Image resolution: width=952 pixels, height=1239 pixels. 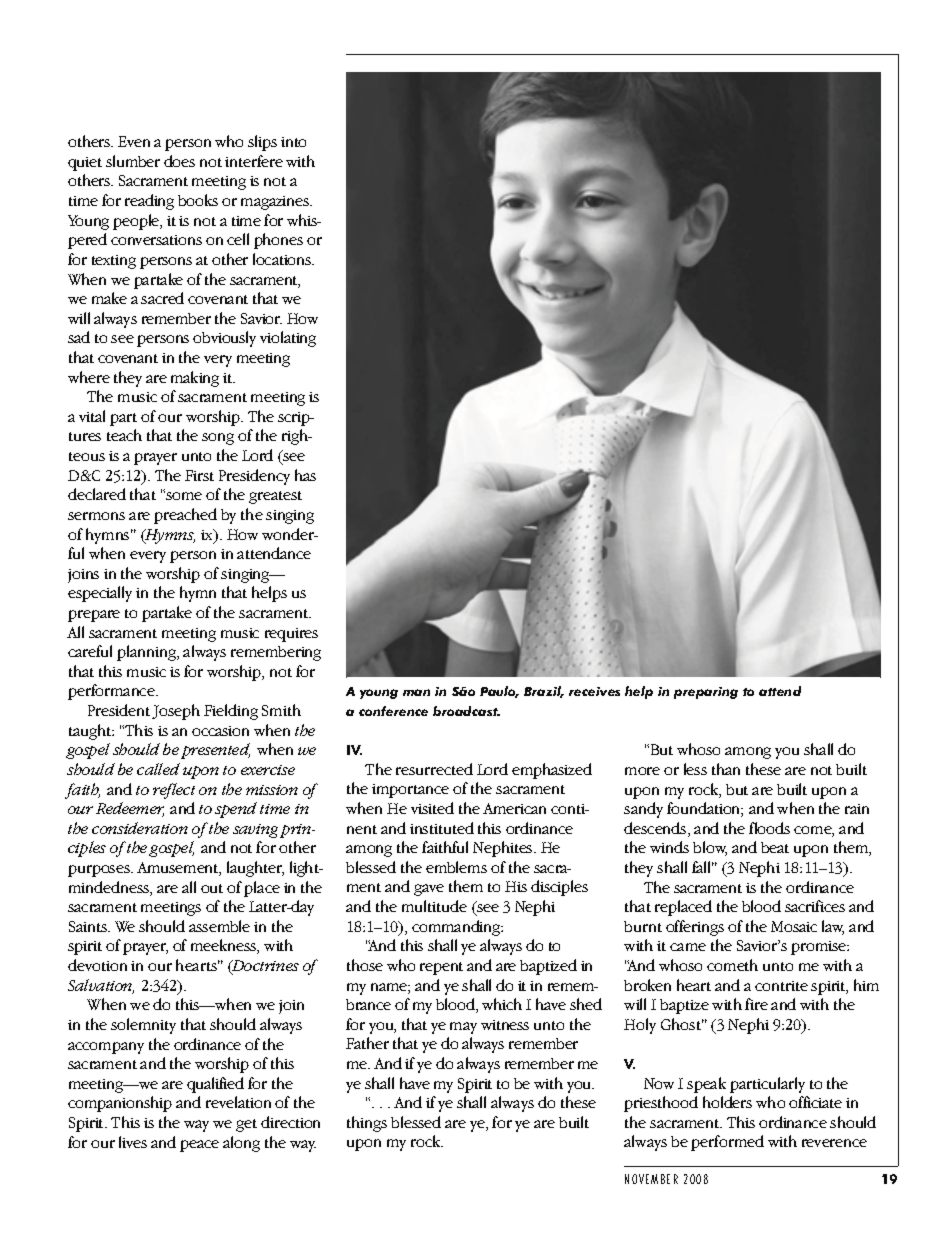 What do you see at coordinates (140, 828) in the page?
I see `consideration` at bounding box center [140, 828].
